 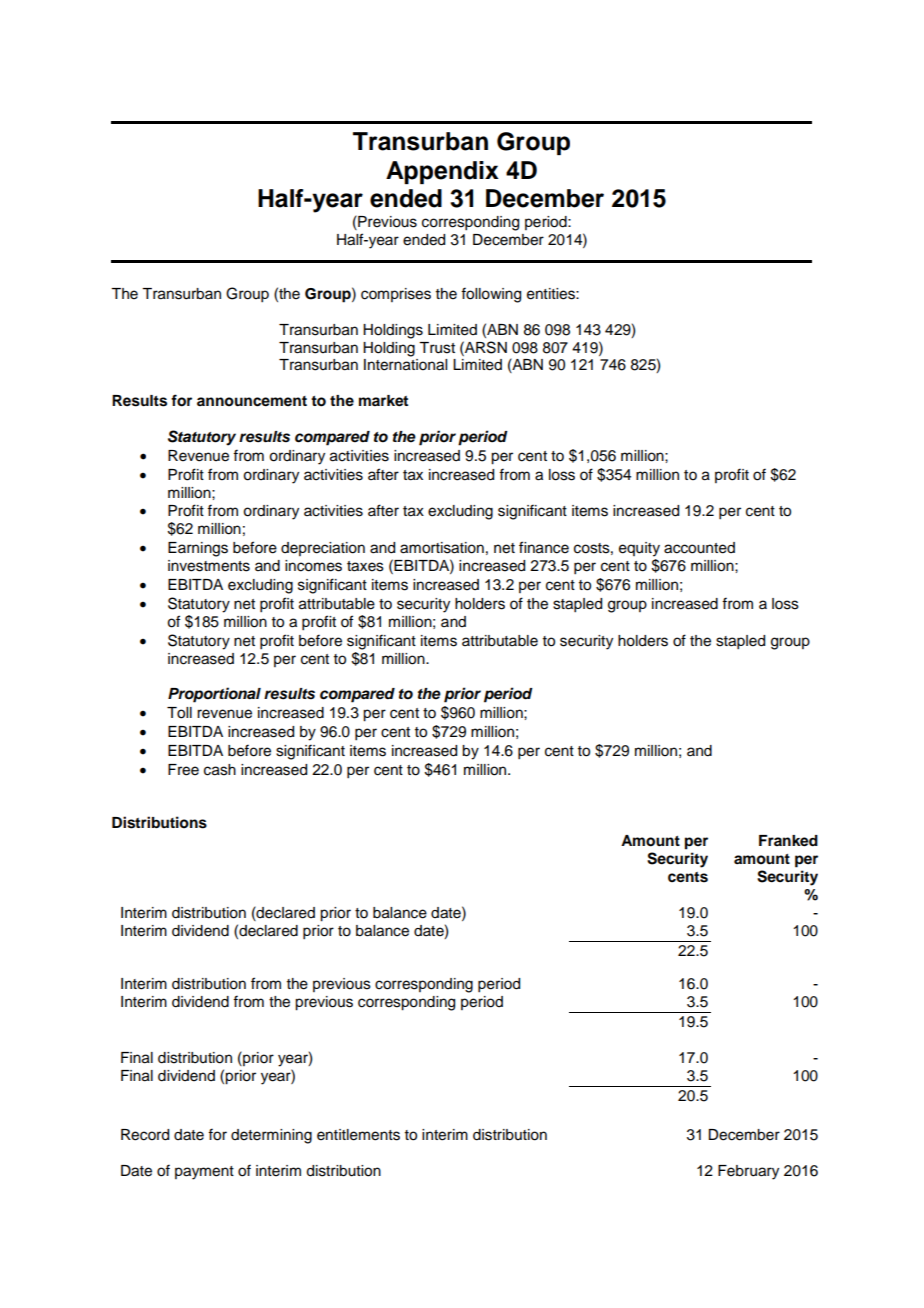 What do you see at coordinates (220, 770) in the screenshot?
I see `cash` at bounding box center [220, 770].
